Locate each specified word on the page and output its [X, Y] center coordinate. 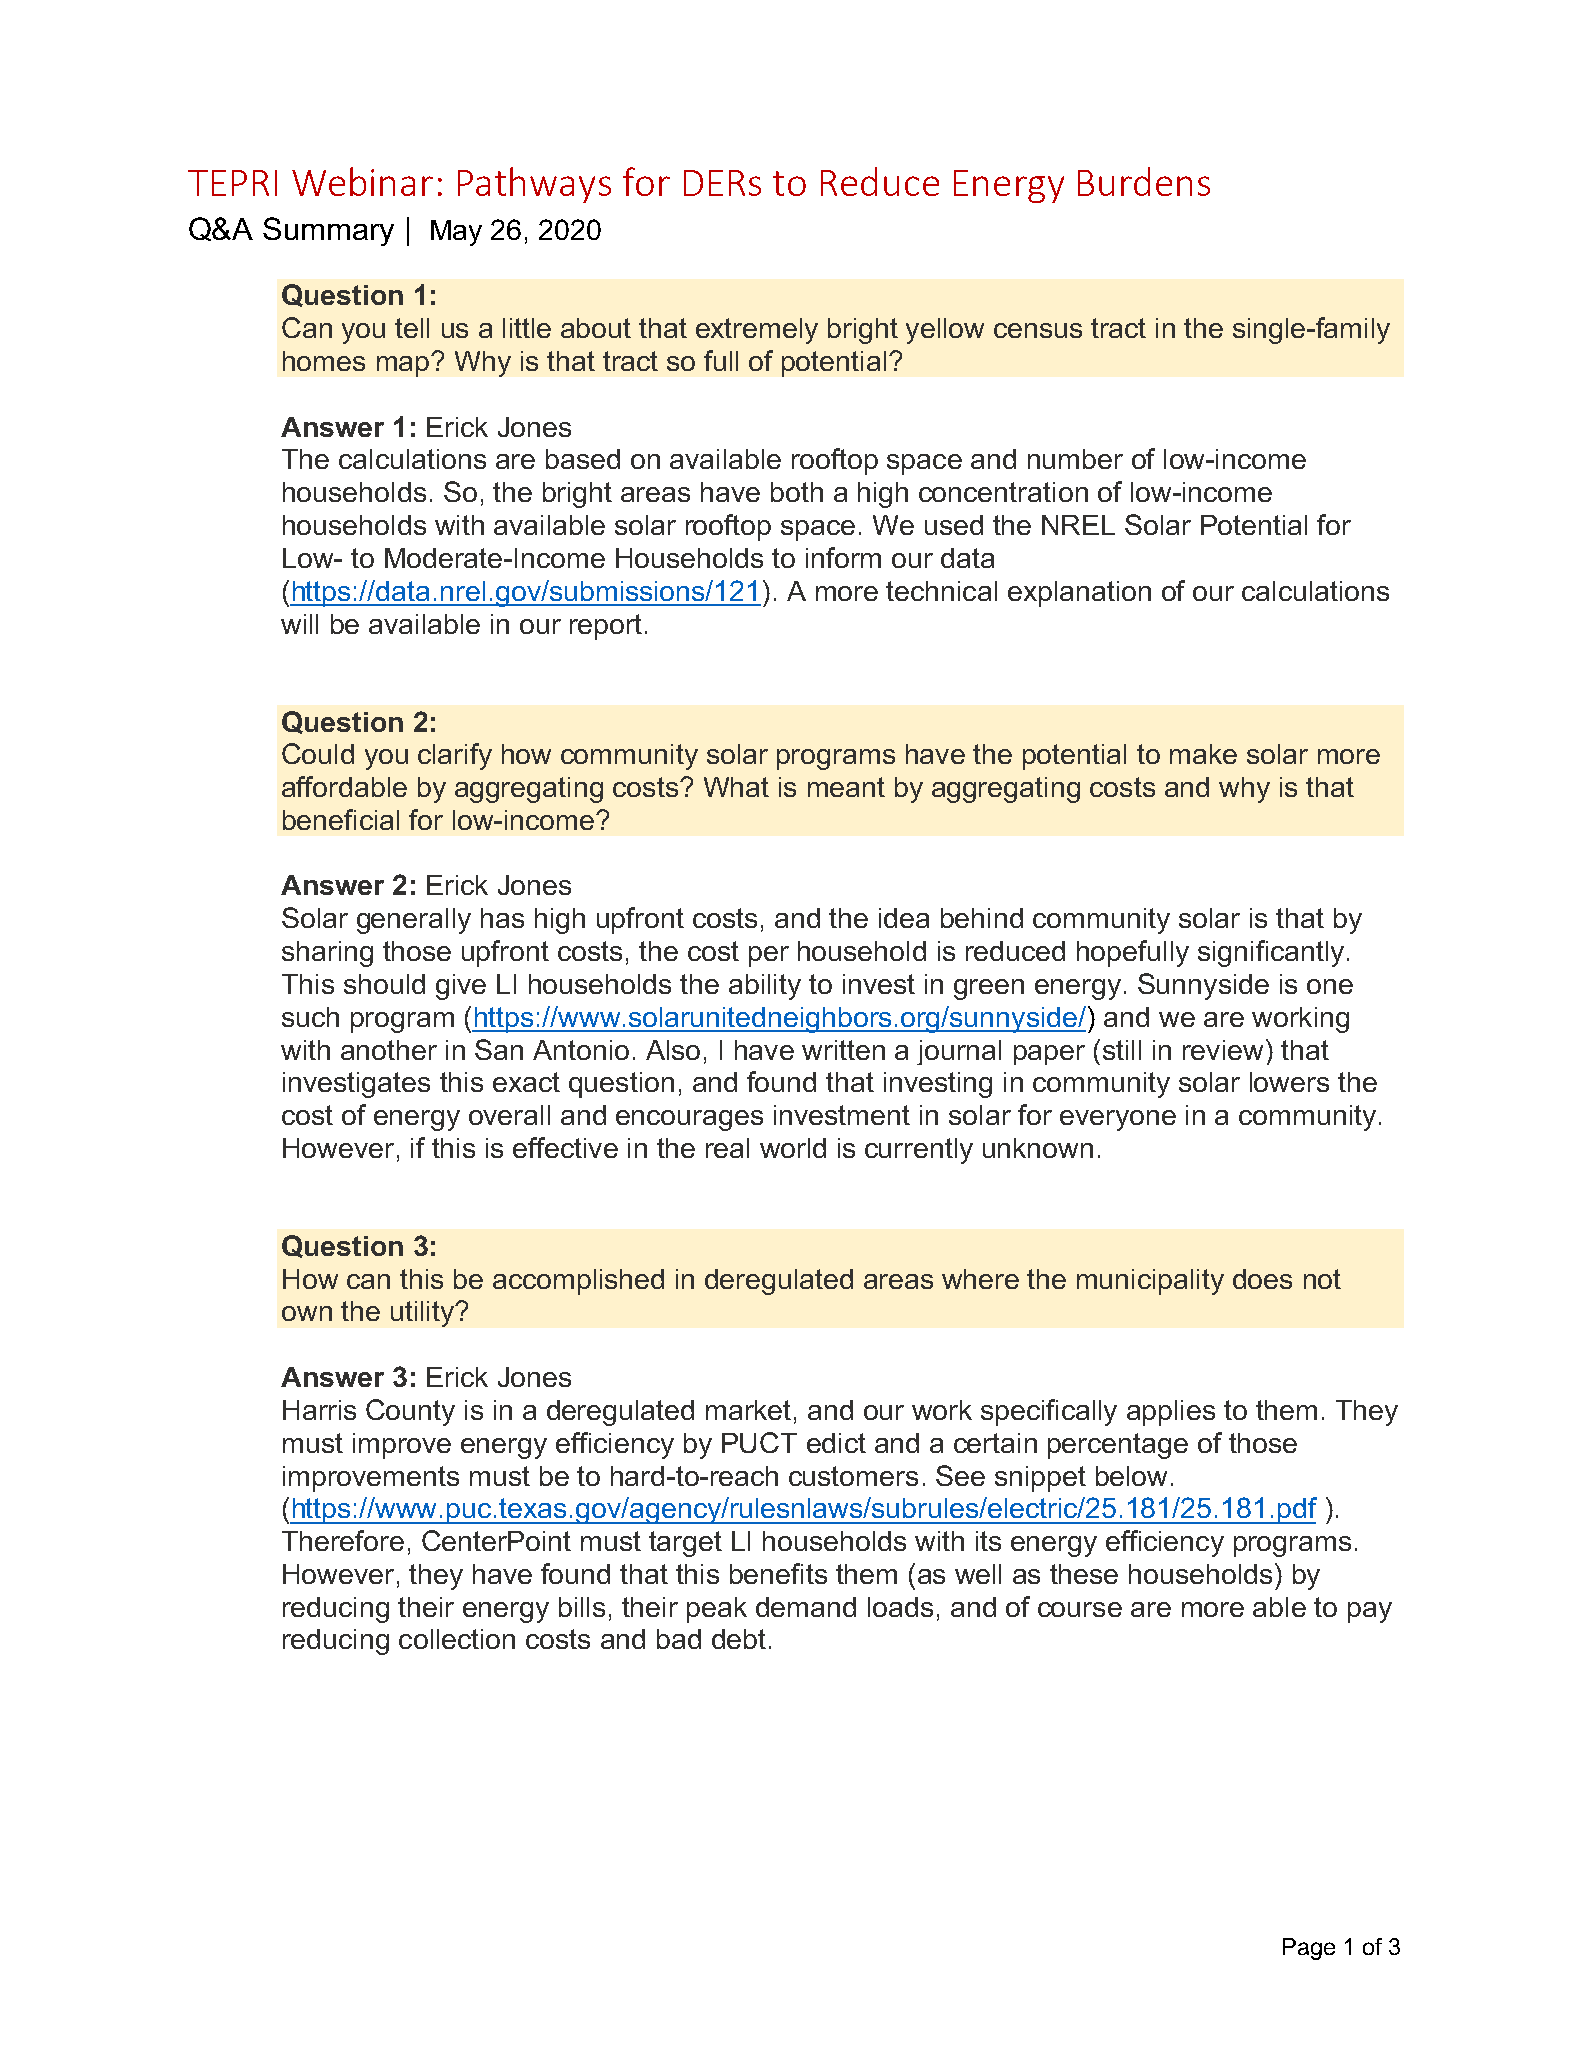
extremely [757, 331]
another [389, 1050]
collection [457, 1639]
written [843, 1050]
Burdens [1144, 181]
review [1223, 1050]
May [456, 233]
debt [739, 1639]
